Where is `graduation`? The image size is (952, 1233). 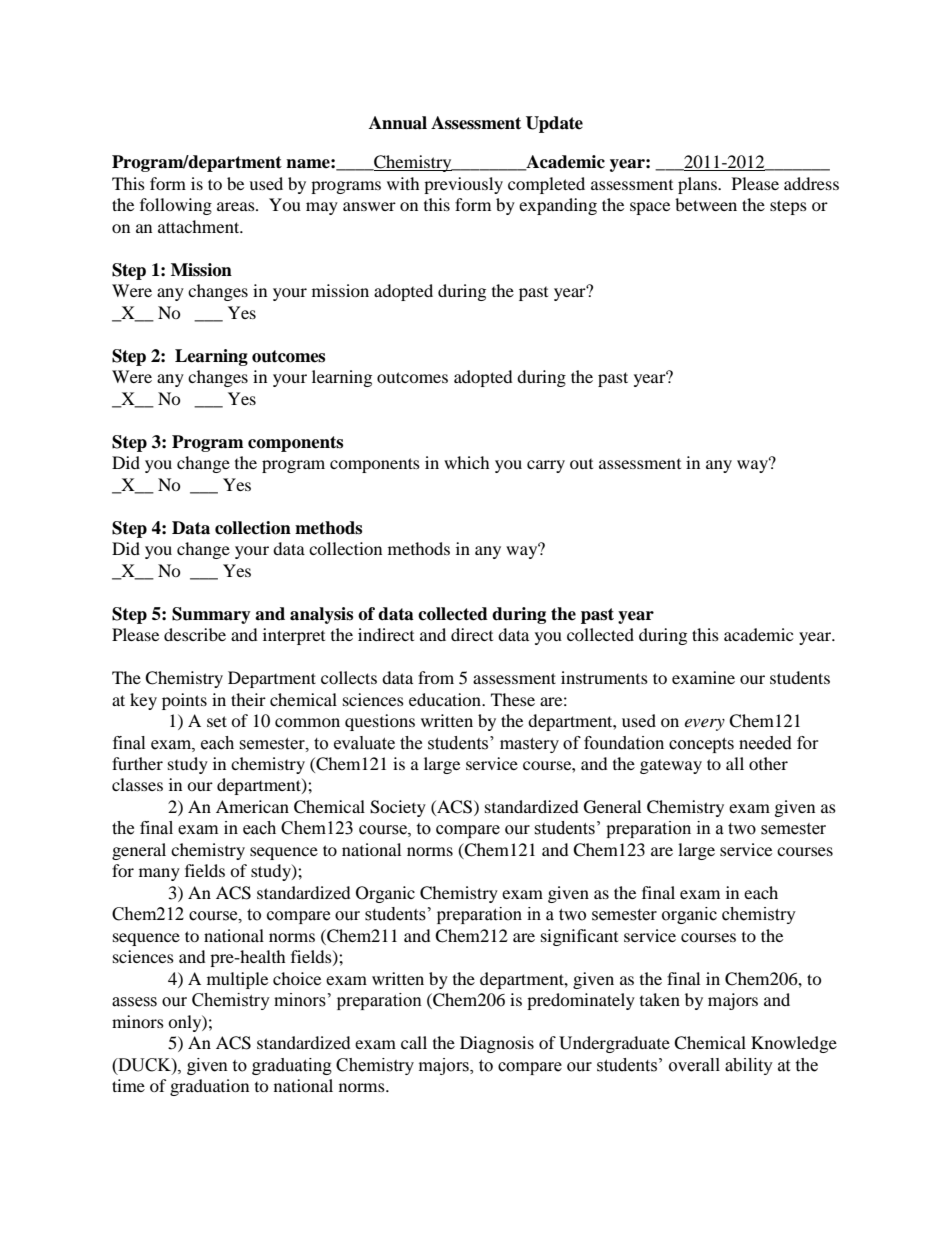 graduation is located at coordinates (209, 1087).
